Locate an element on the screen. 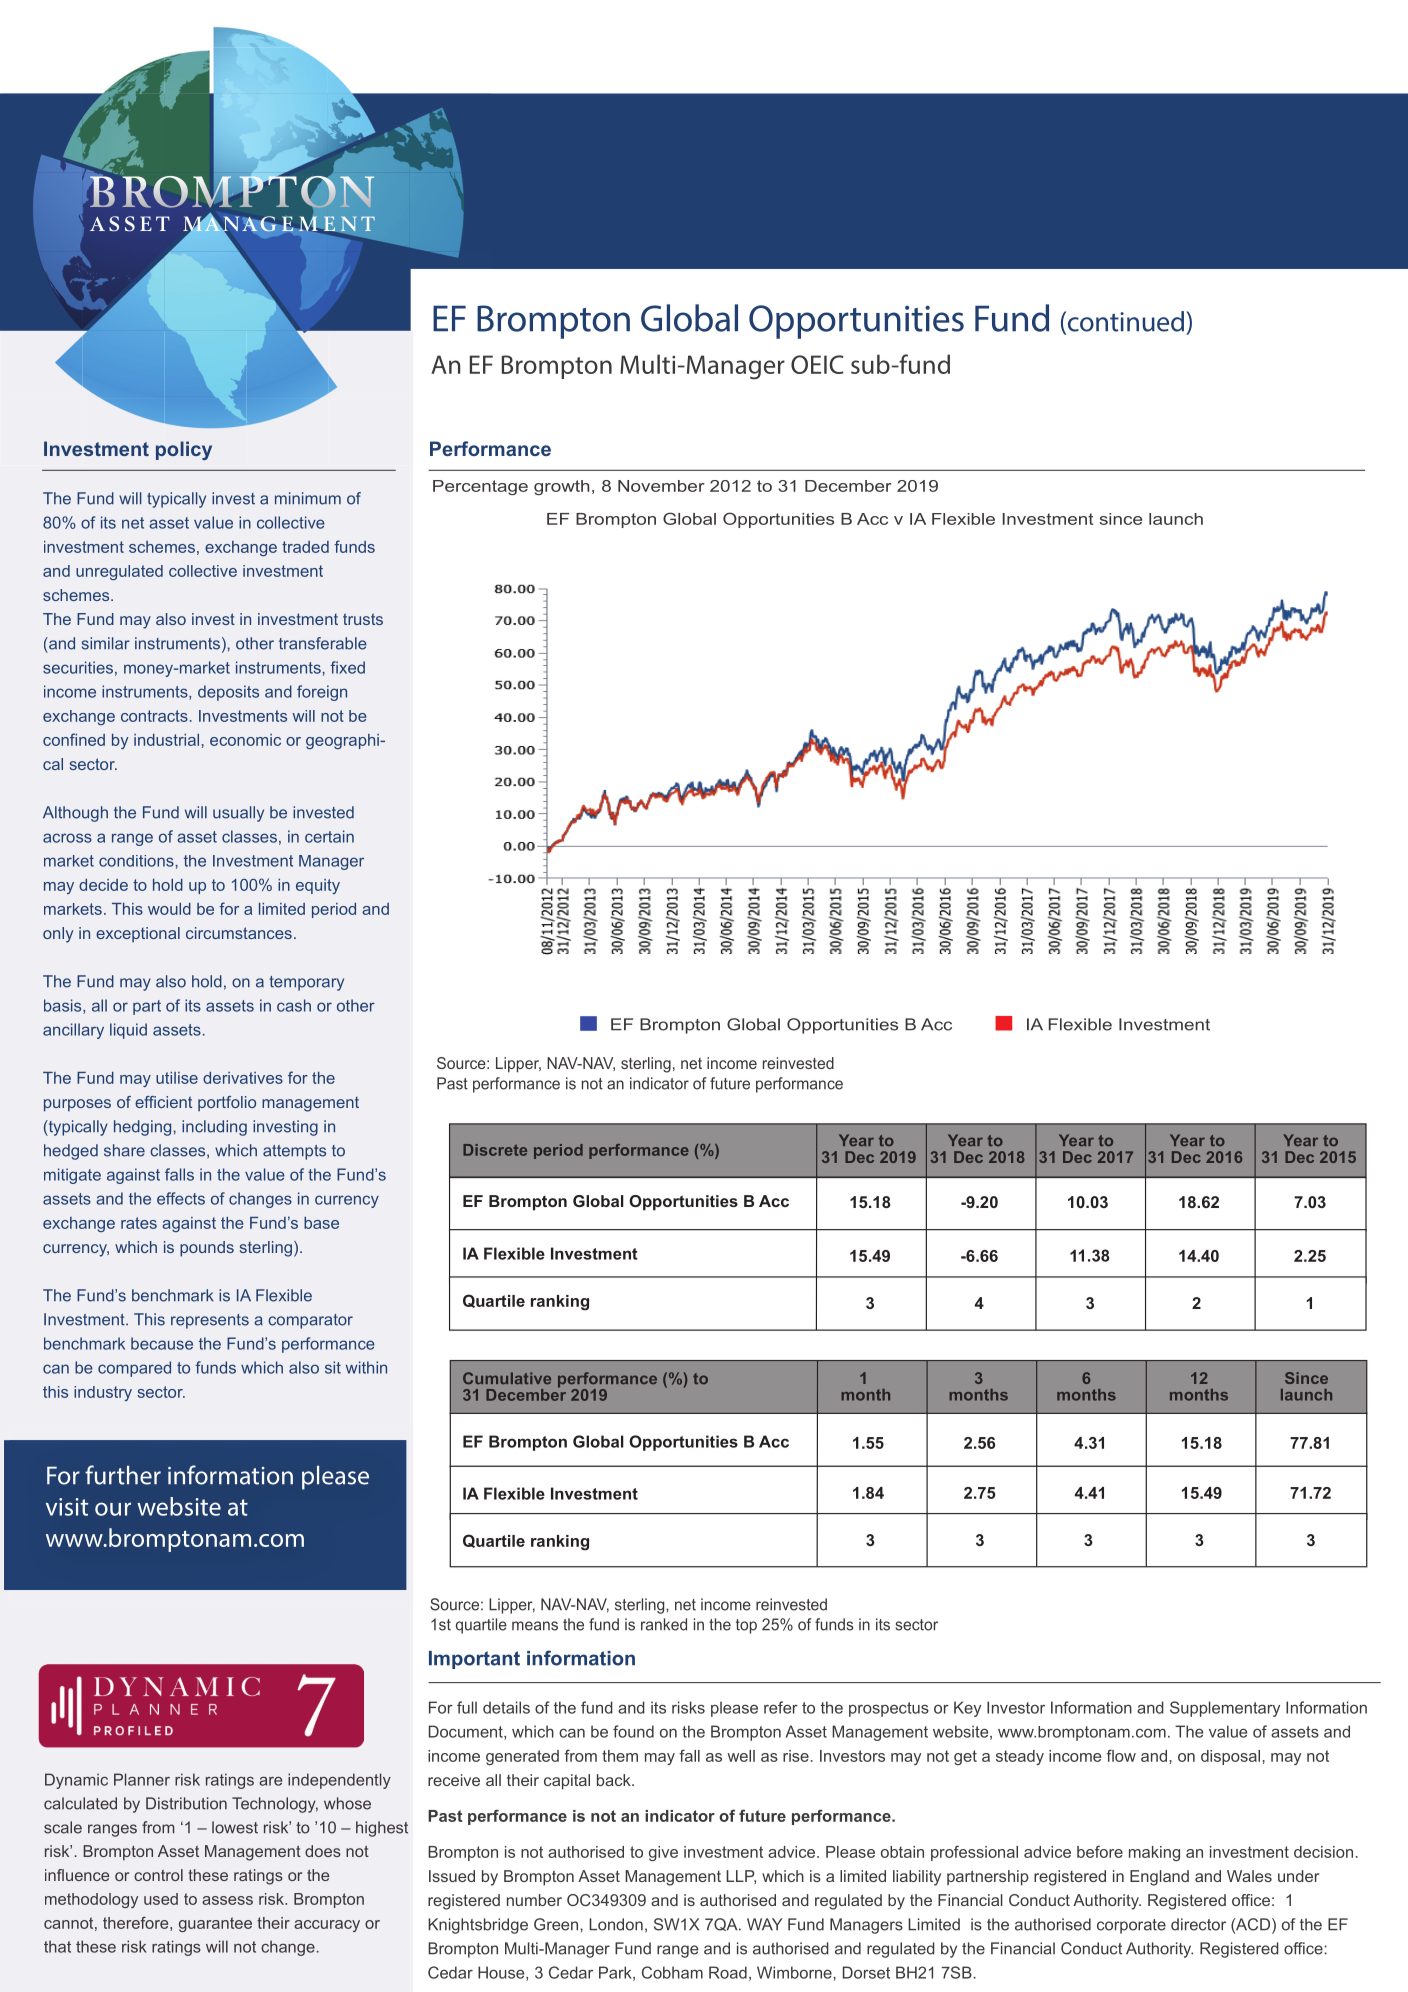  policy is located at coordinates (184, 450).
